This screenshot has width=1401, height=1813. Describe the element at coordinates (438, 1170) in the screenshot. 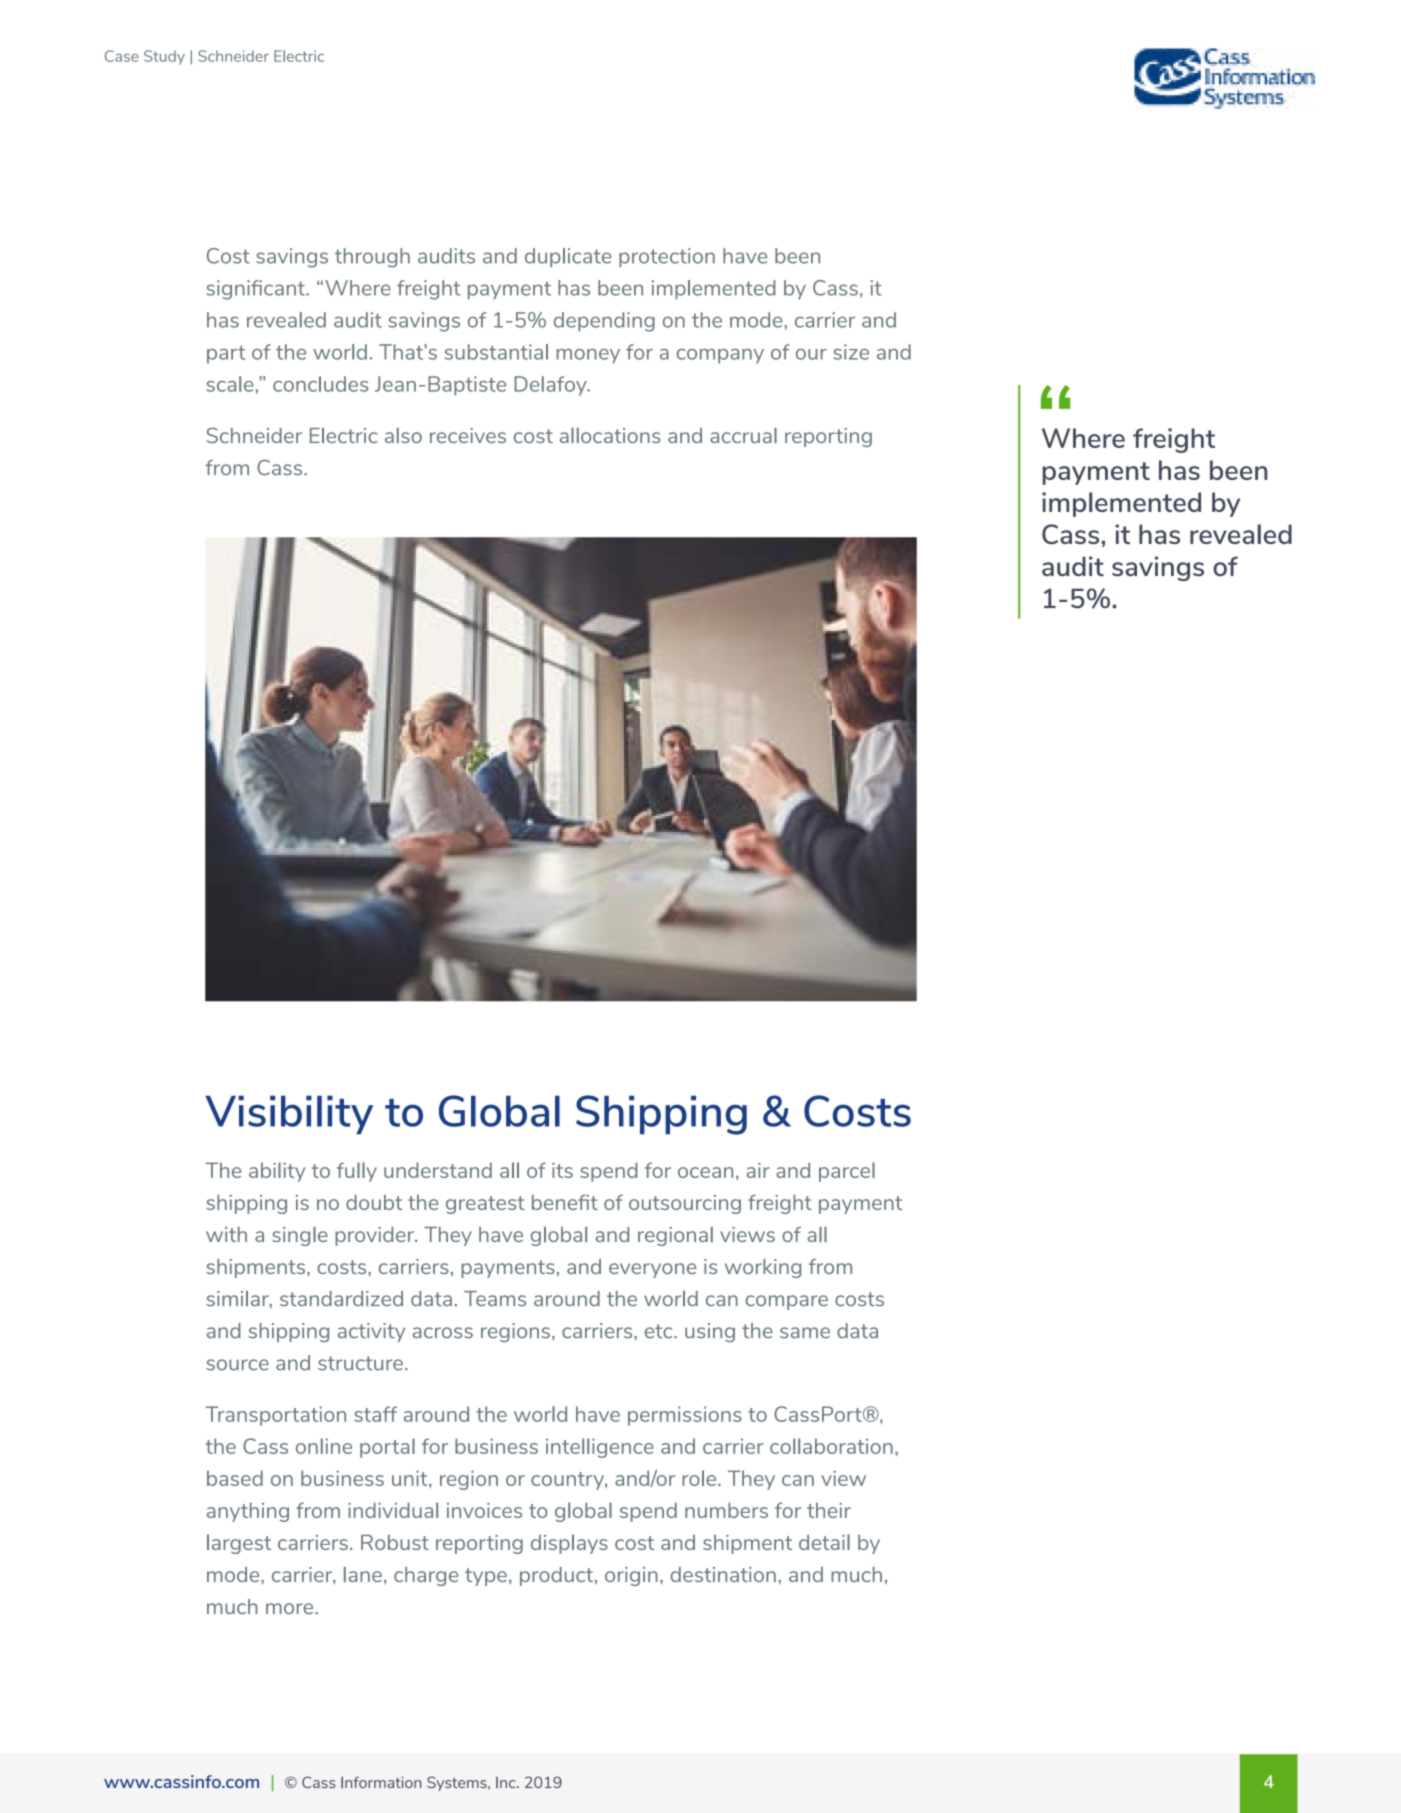

I see `understand` at that location.
